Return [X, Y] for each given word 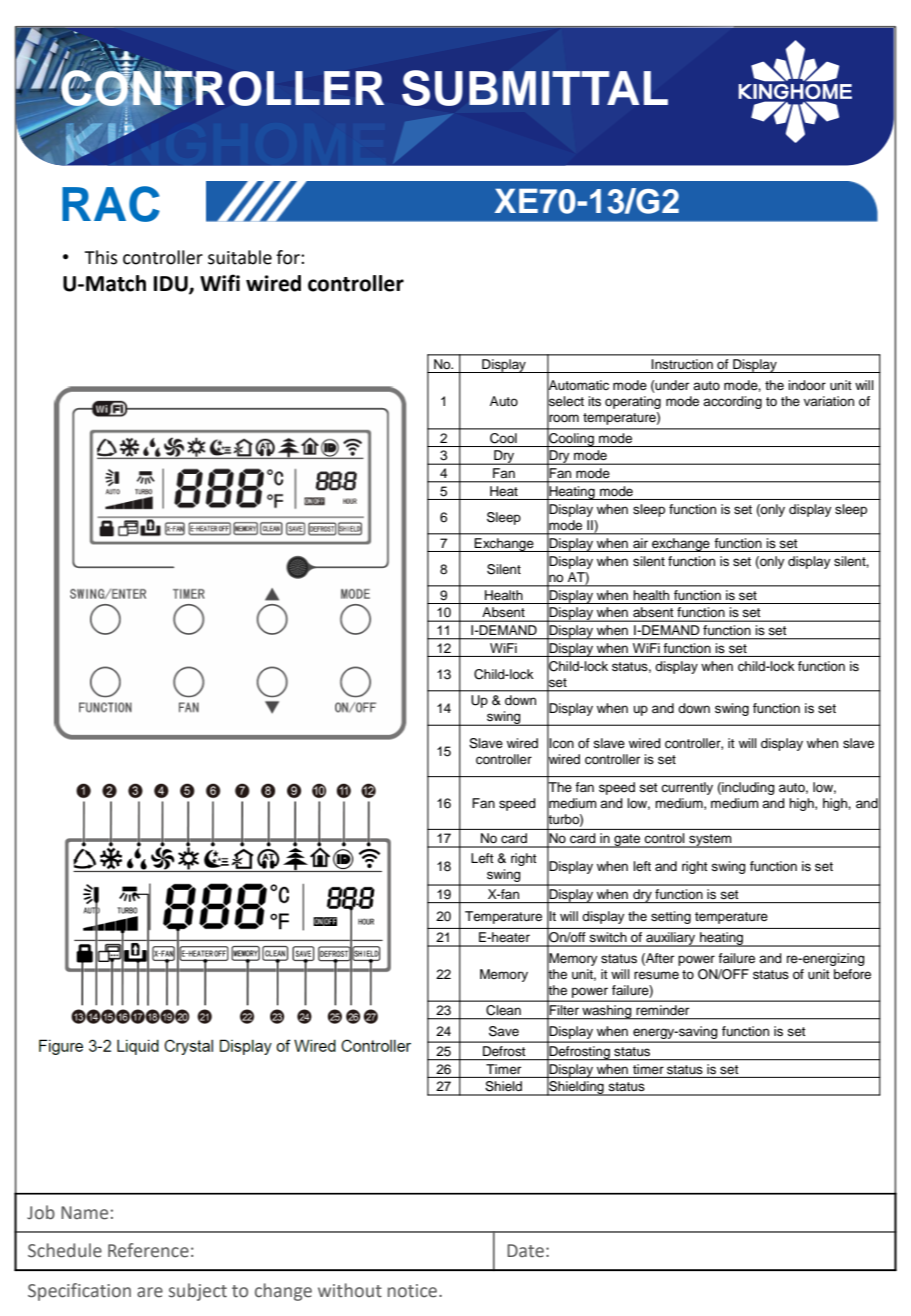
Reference [148, 1250]
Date [525, 1251]
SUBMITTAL [535, 88]
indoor [807, 385]
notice [414, 1291]
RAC [111, 204]
